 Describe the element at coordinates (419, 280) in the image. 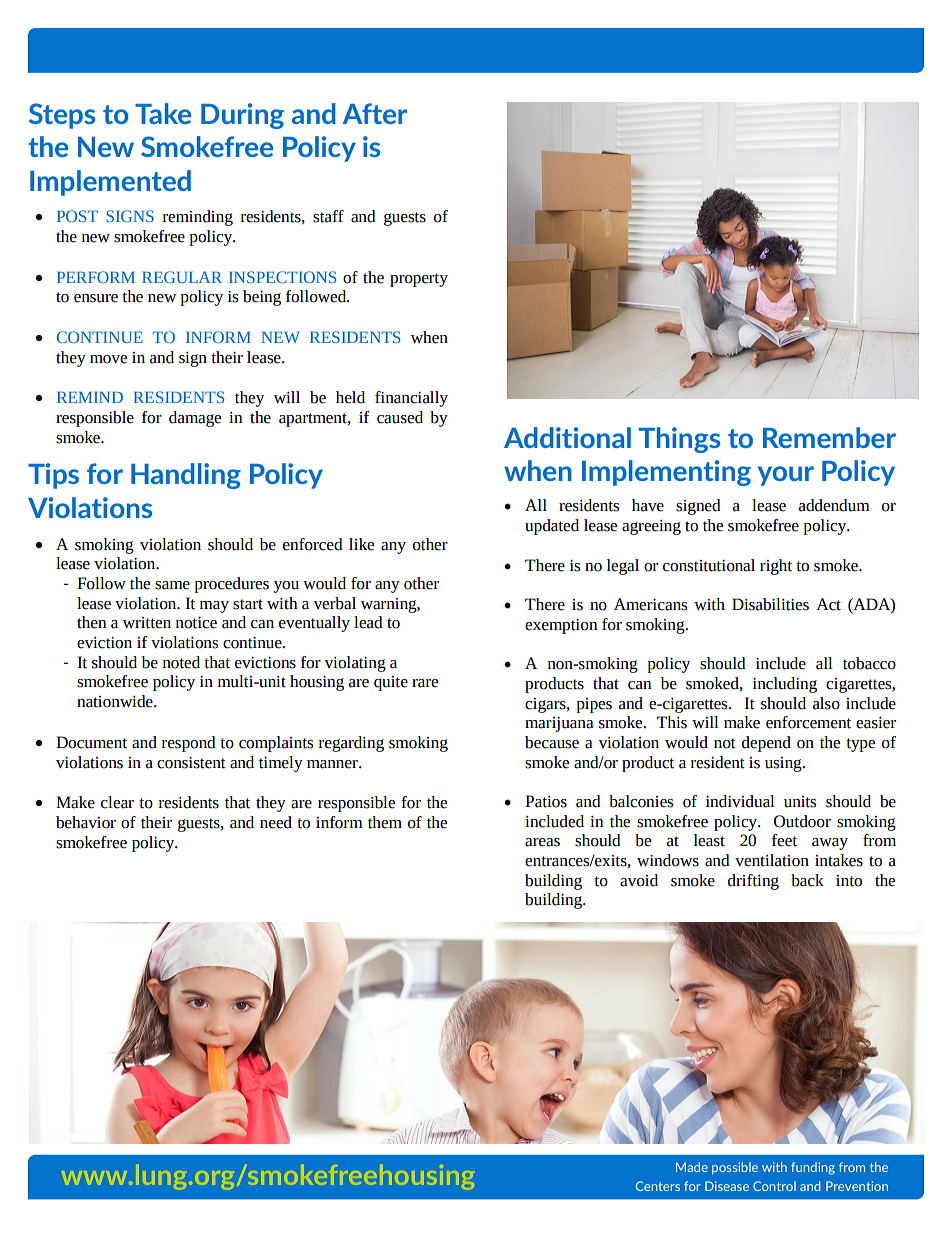

I see `property` at that location.
